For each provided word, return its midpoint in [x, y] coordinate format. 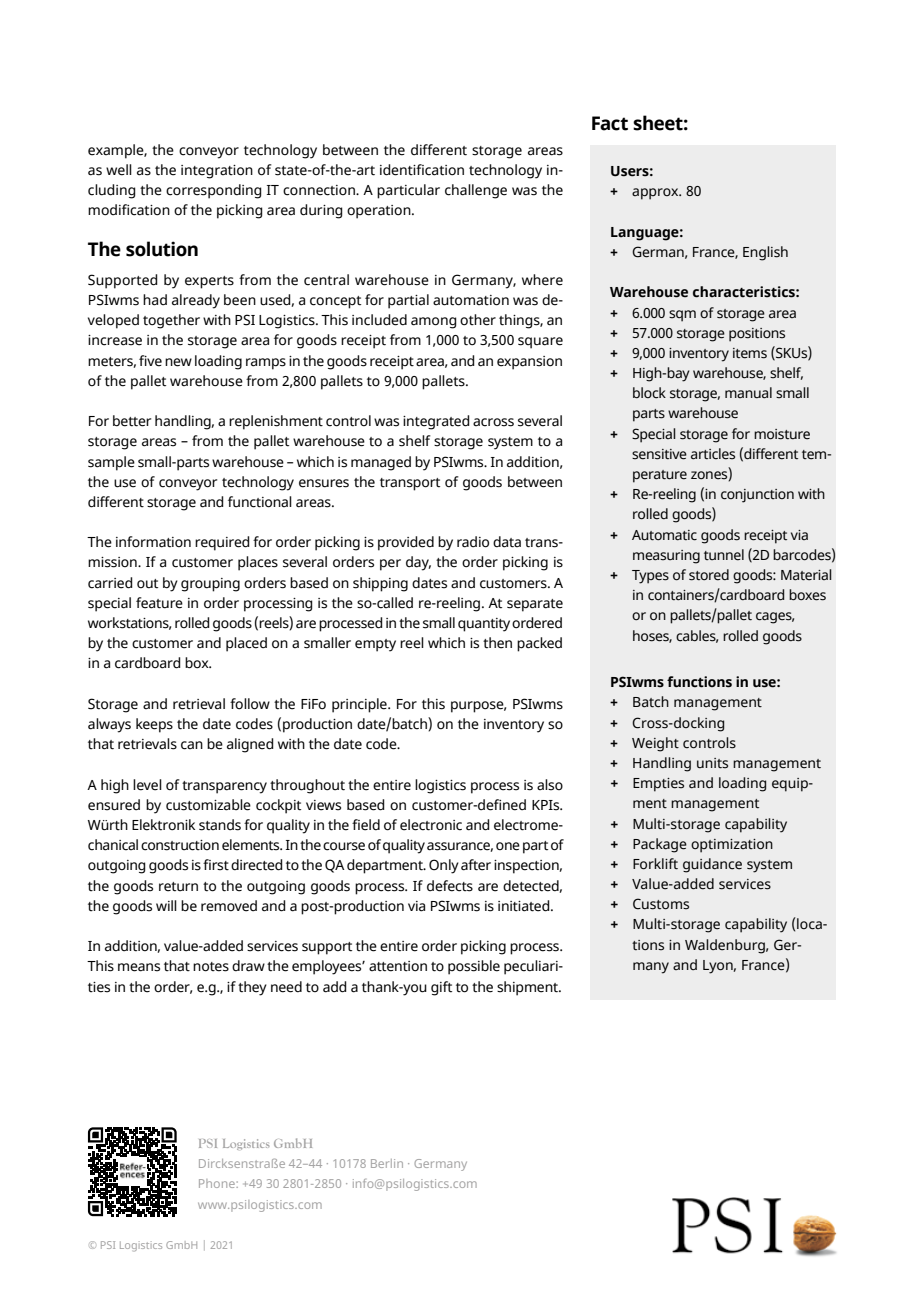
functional [260, 502]
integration [217, 172]
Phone [218, 1183]
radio [473, 542]
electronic [431, 825]
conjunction [757, 496]
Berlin [387, 1163]
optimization [732, 846]
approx [656, 194]
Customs [661, 904]
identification [422, 170]
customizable [208, 805]
